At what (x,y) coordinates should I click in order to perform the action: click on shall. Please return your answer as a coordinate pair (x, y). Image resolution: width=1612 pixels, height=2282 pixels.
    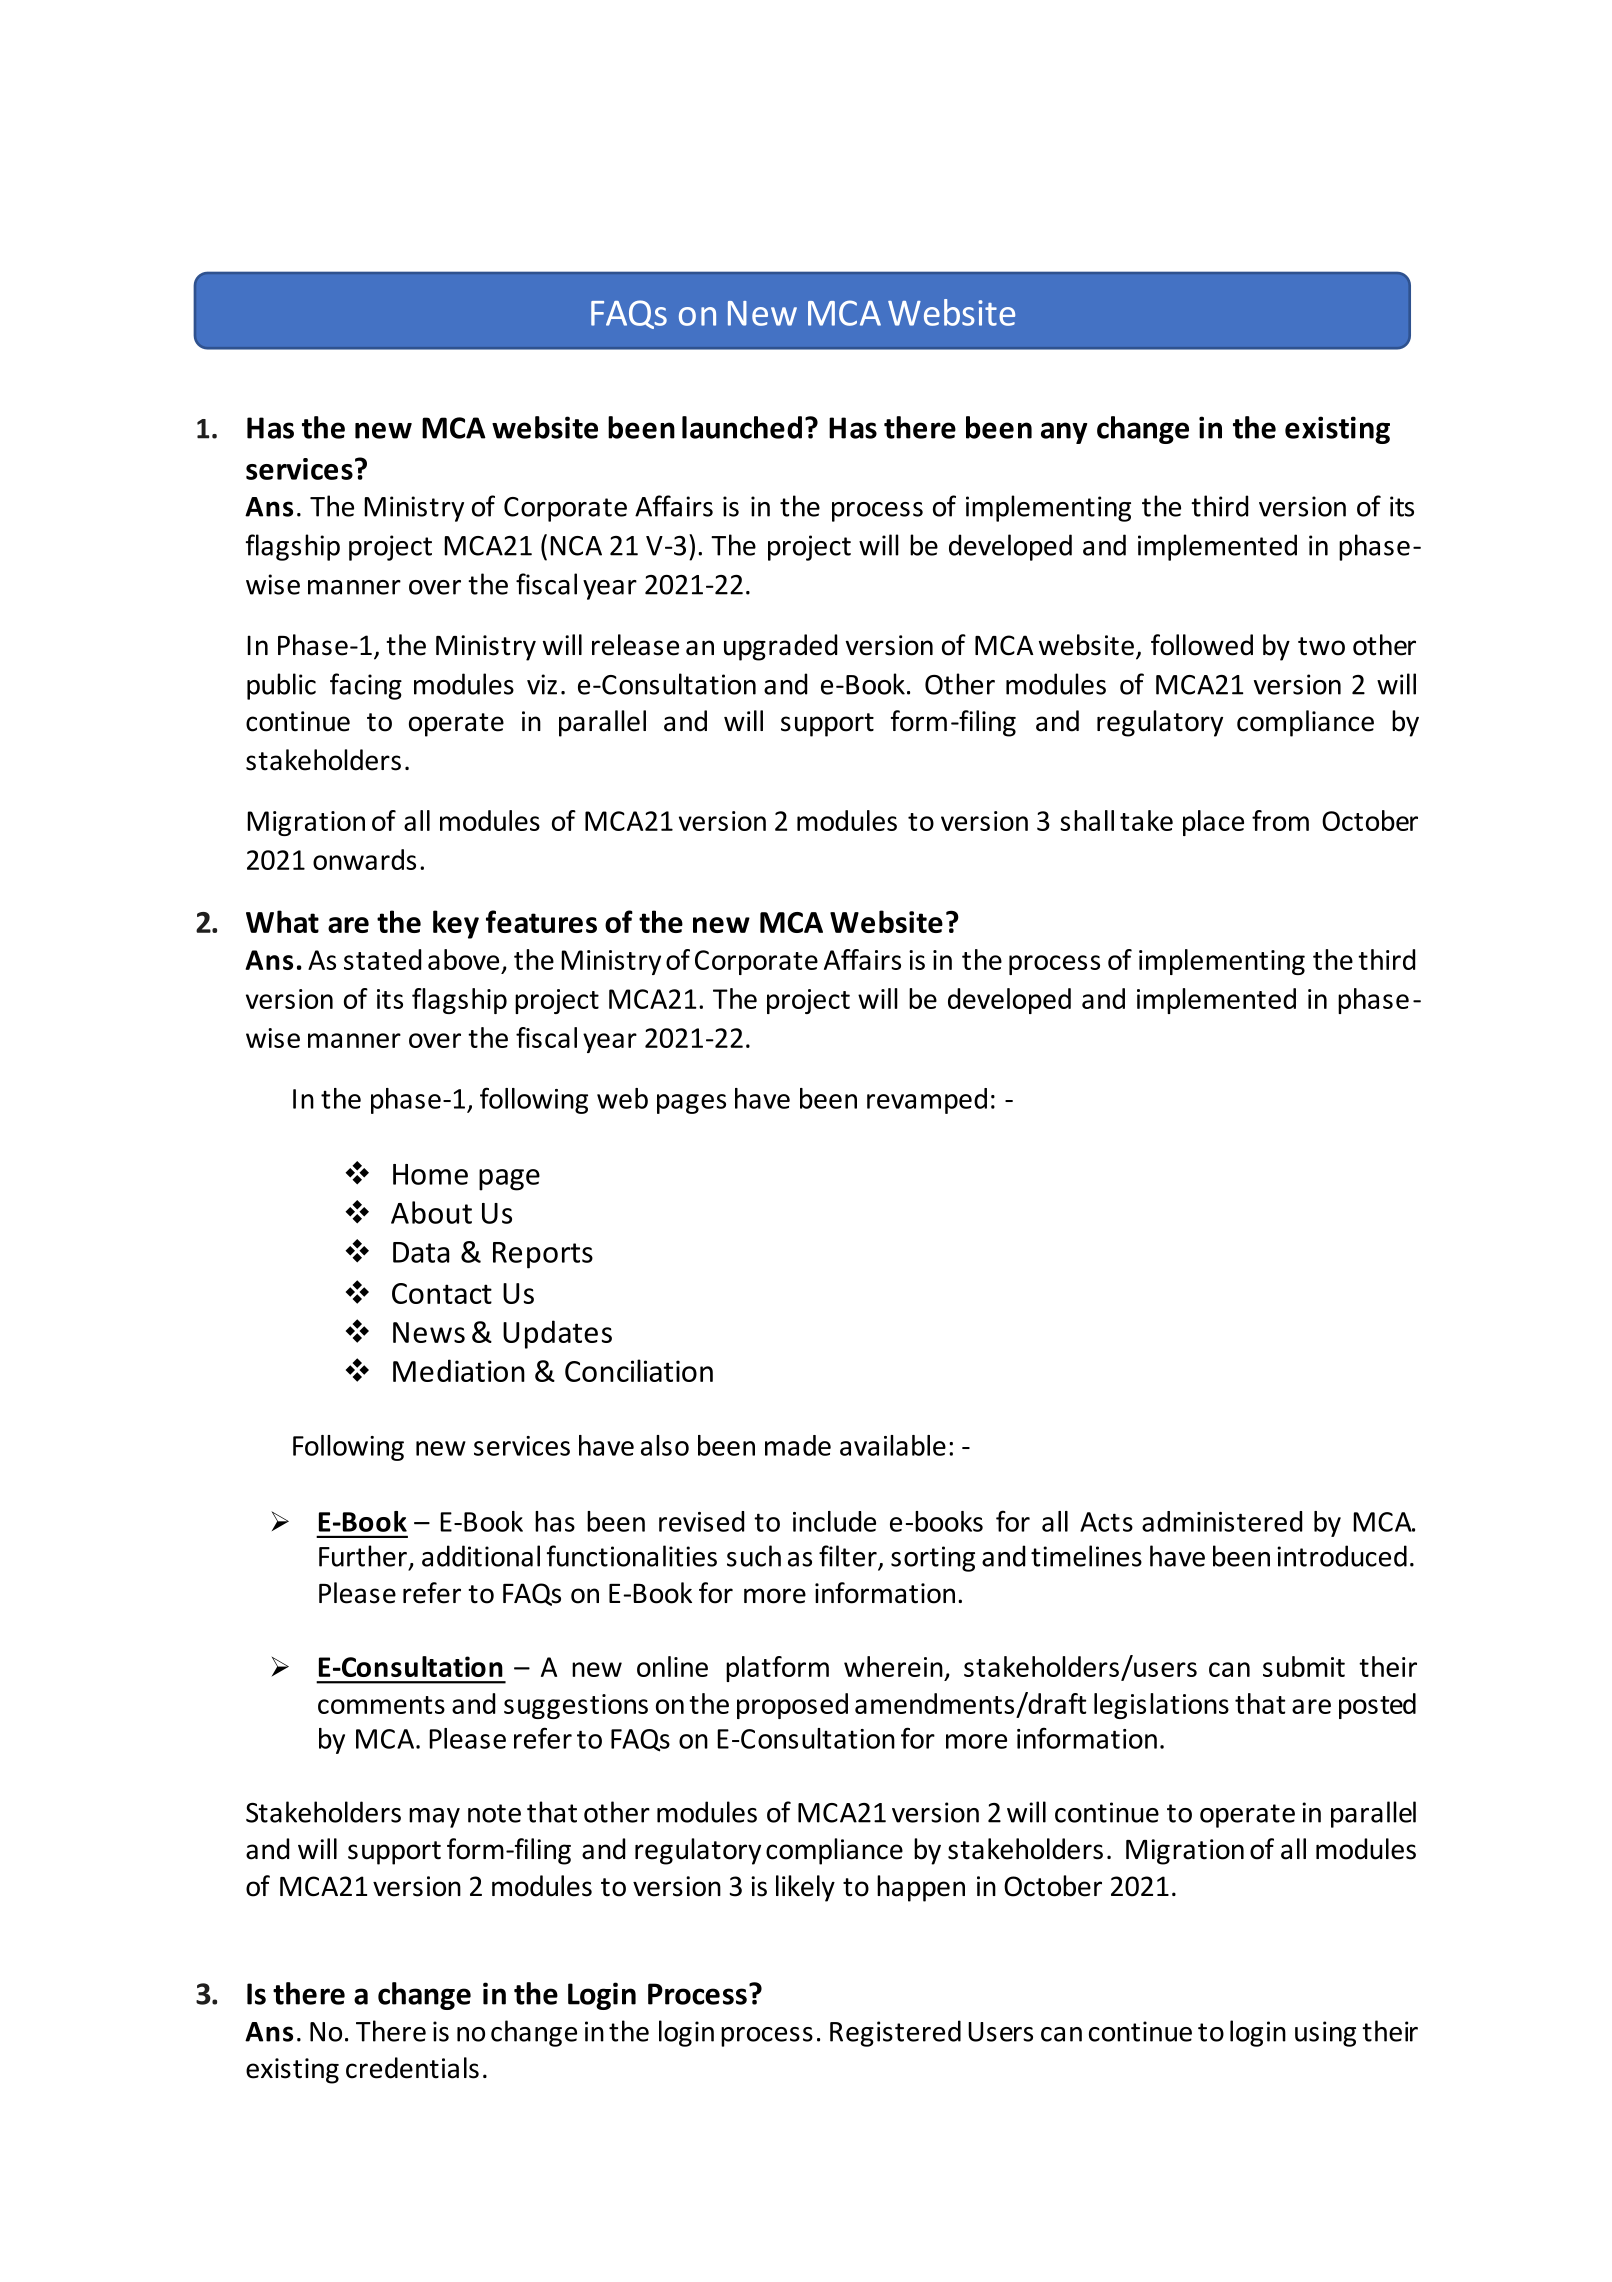
    Looking at the image, I should click on (1087, 820).
